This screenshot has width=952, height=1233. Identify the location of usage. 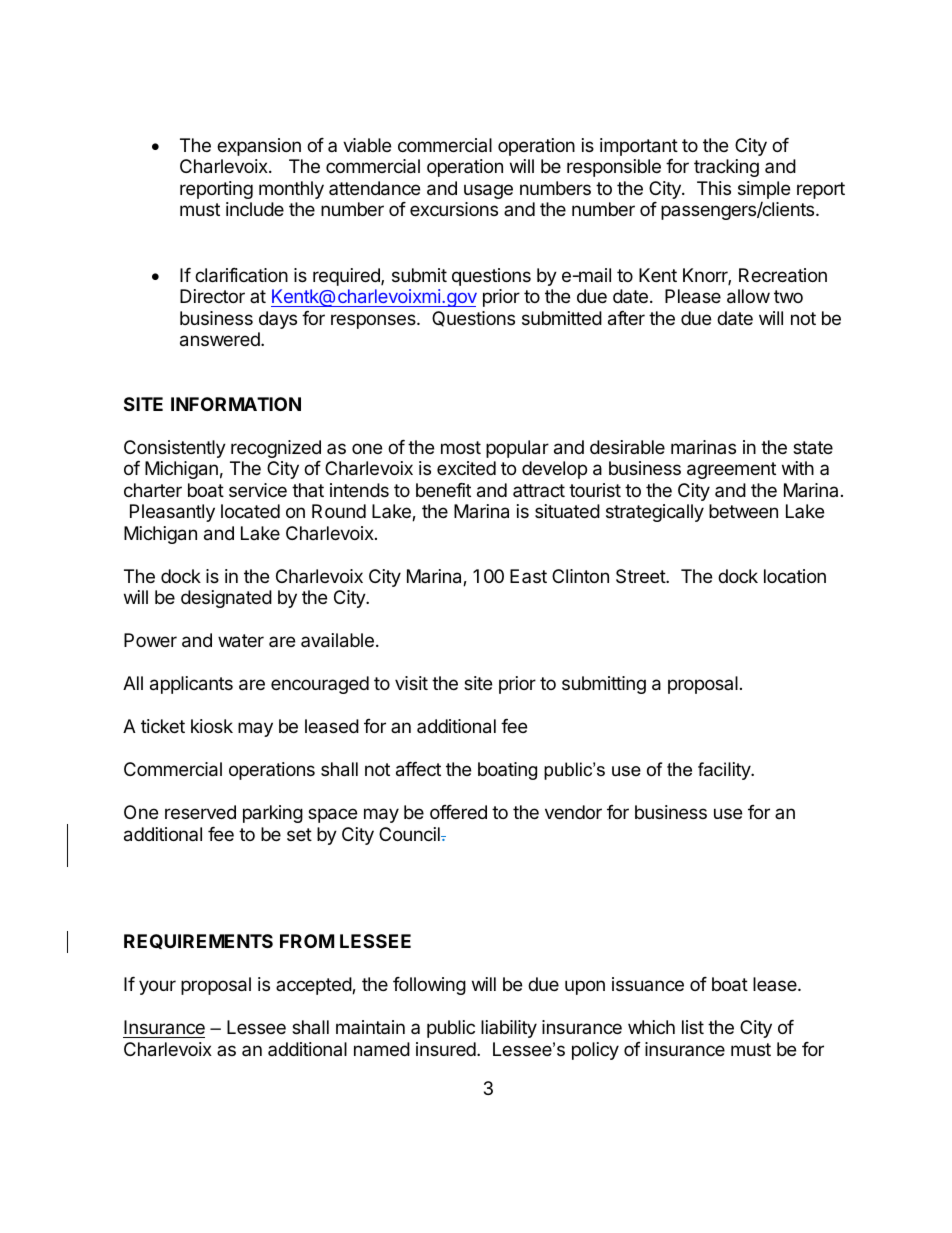
(488, 191).
